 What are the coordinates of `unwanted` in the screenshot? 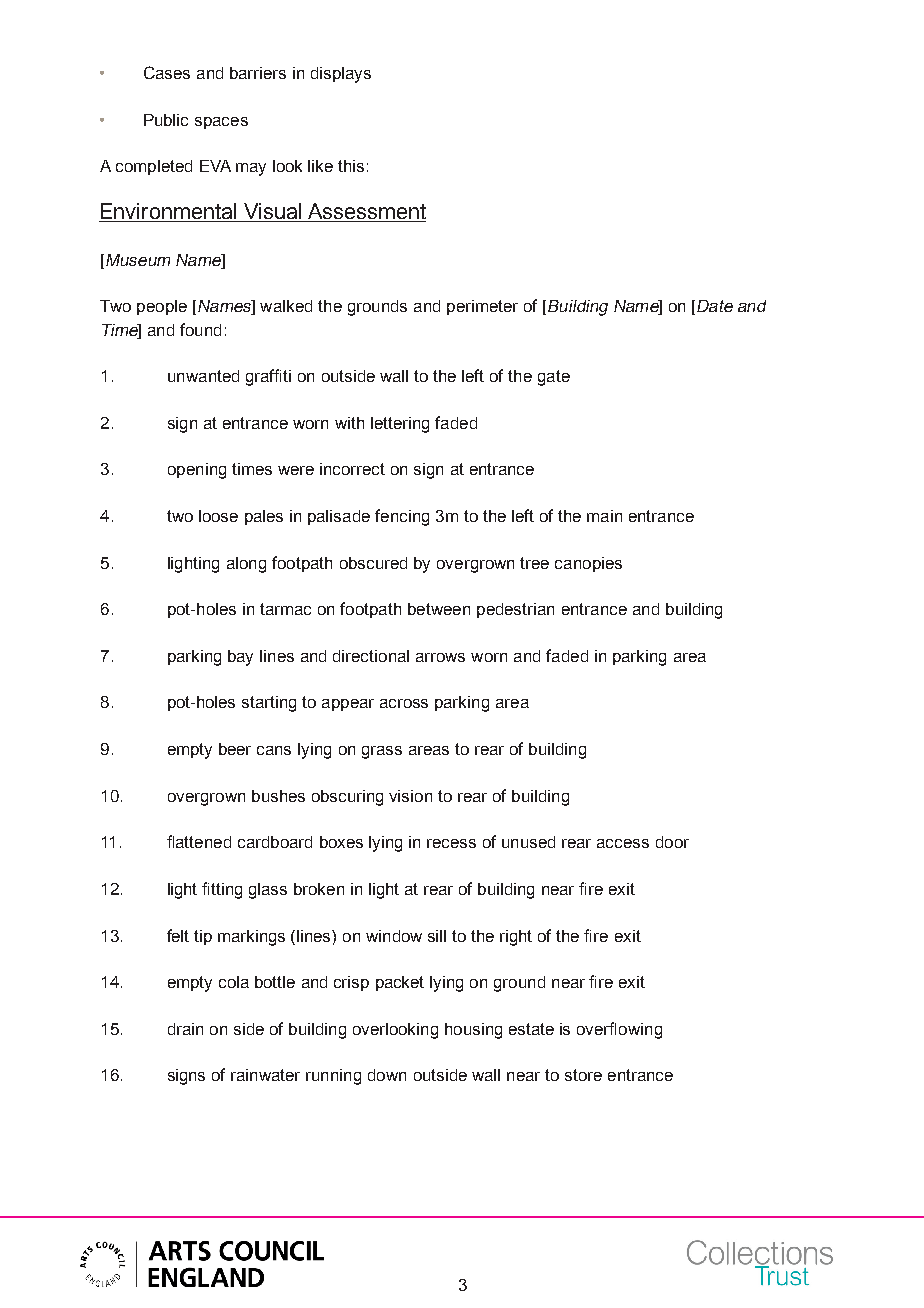 It's located at (203, 376).
